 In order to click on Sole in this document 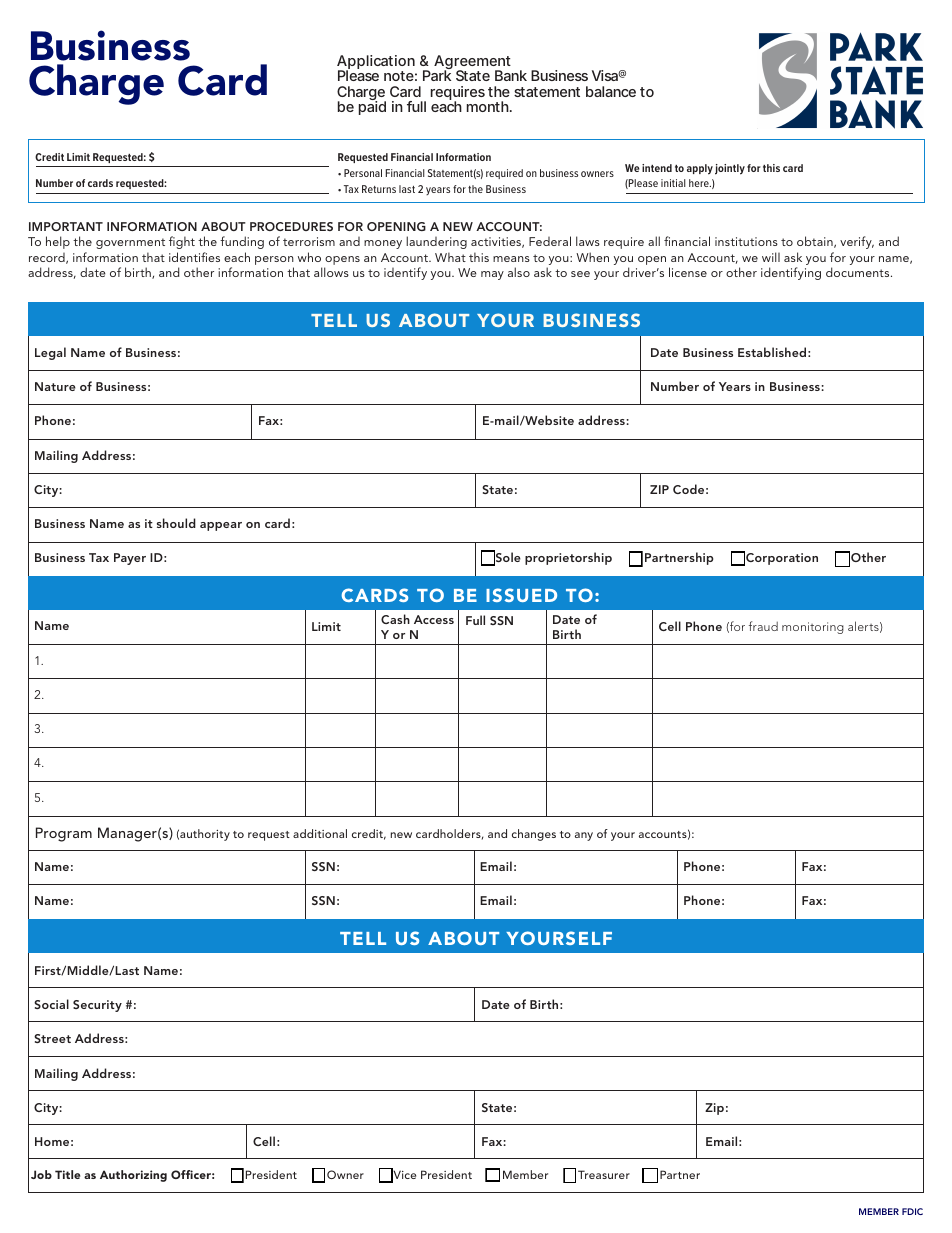, I will do `click(507, 558)`.
